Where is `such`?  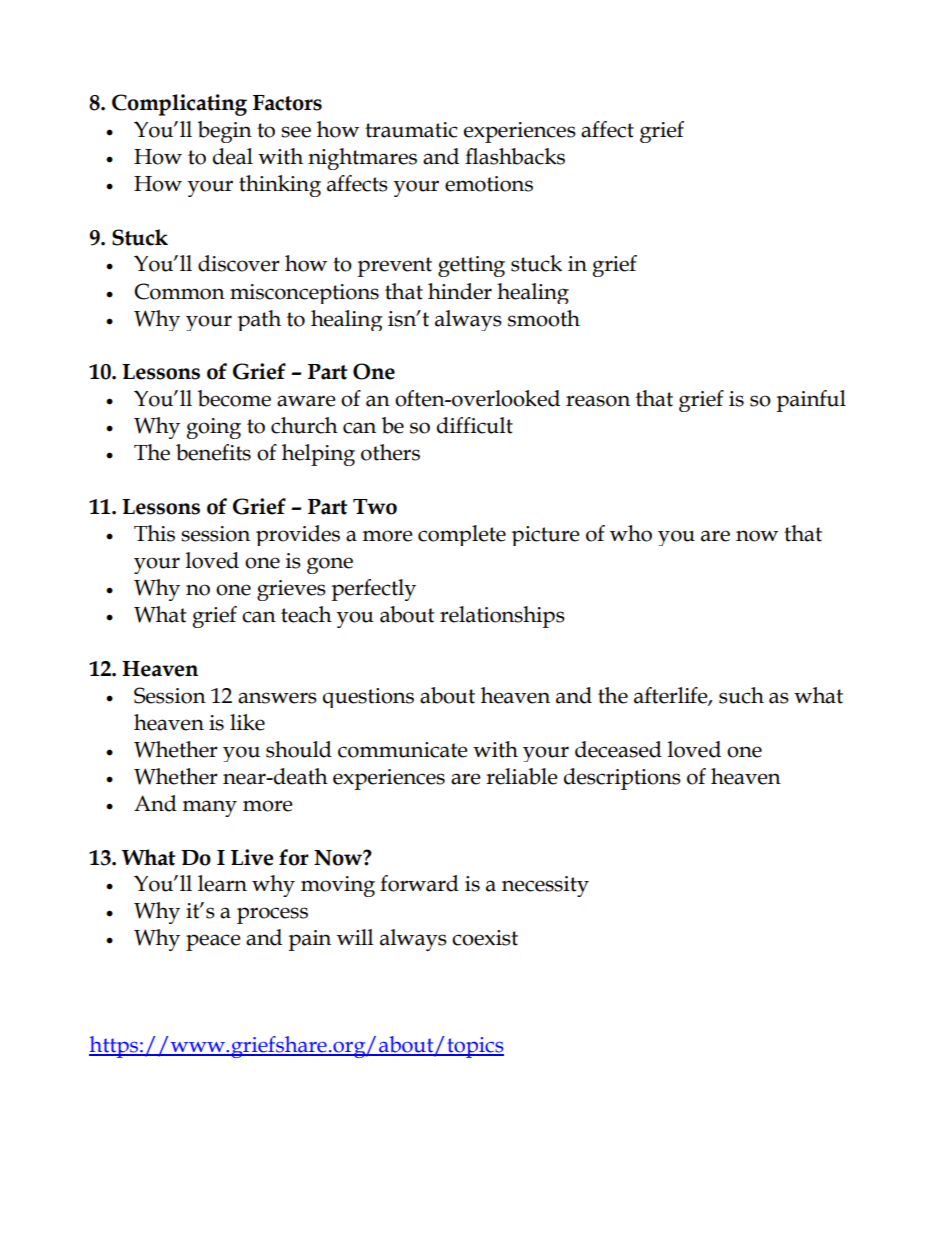 such is located at coordinates (741, 695).
